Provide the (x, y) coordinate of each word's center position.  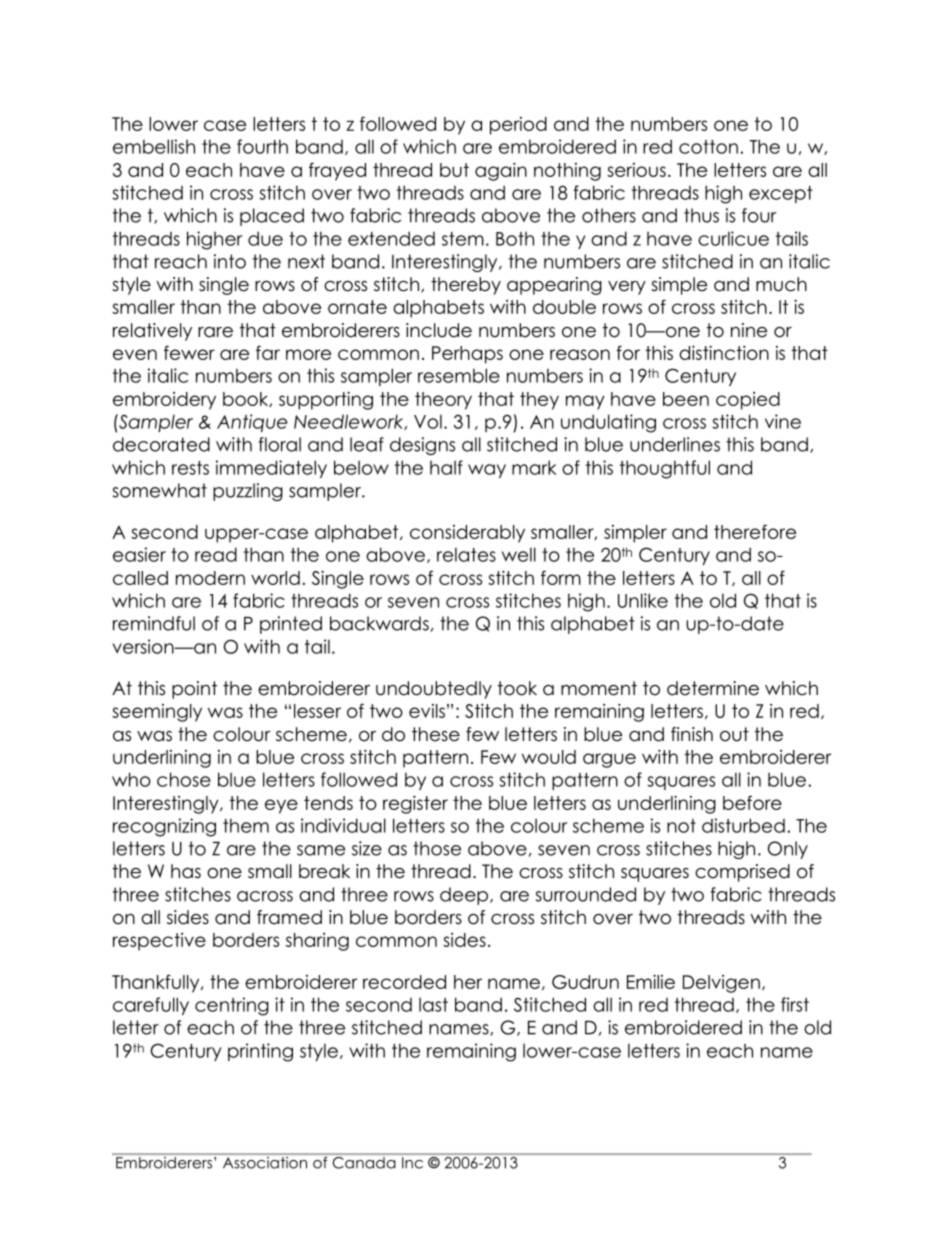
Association (264, 1161)
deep (465, 896)
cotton (708, 147)
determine (713, 688)
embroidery (164, 401)
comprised (742, 873)
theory (443, 401)
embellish (154, 146)
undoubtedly (434, 690)
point (194, 690)
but (454, 170)
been (686, 399)
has (186, 871)
